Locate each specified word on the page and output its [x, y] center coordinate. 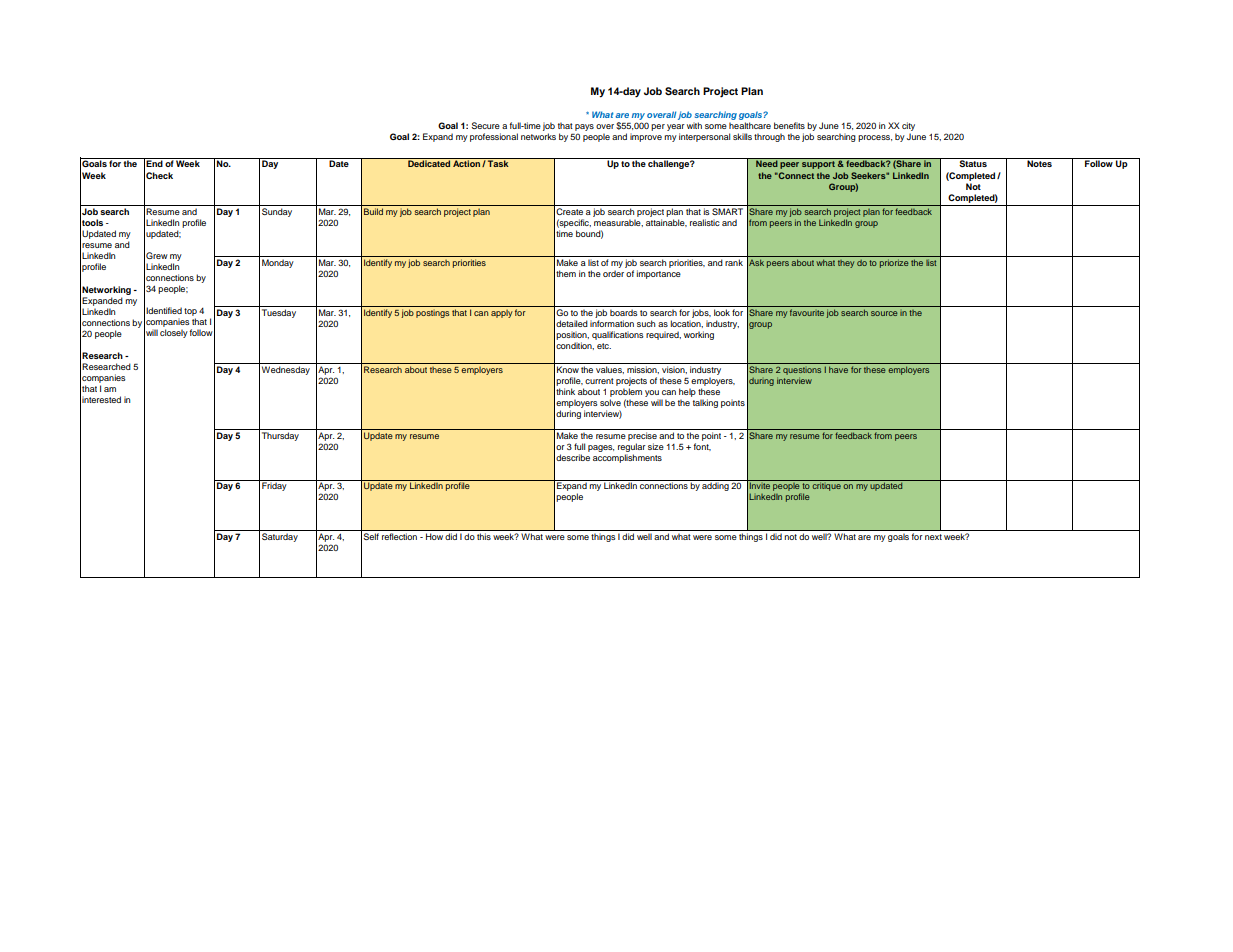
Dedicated [429, 163]
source [884, 313]
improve [646, 137]
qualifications [618, 335]
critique [827, 485]
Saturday [280, 537]
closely [174, 333]
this [484, 536]
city [908, 128]
